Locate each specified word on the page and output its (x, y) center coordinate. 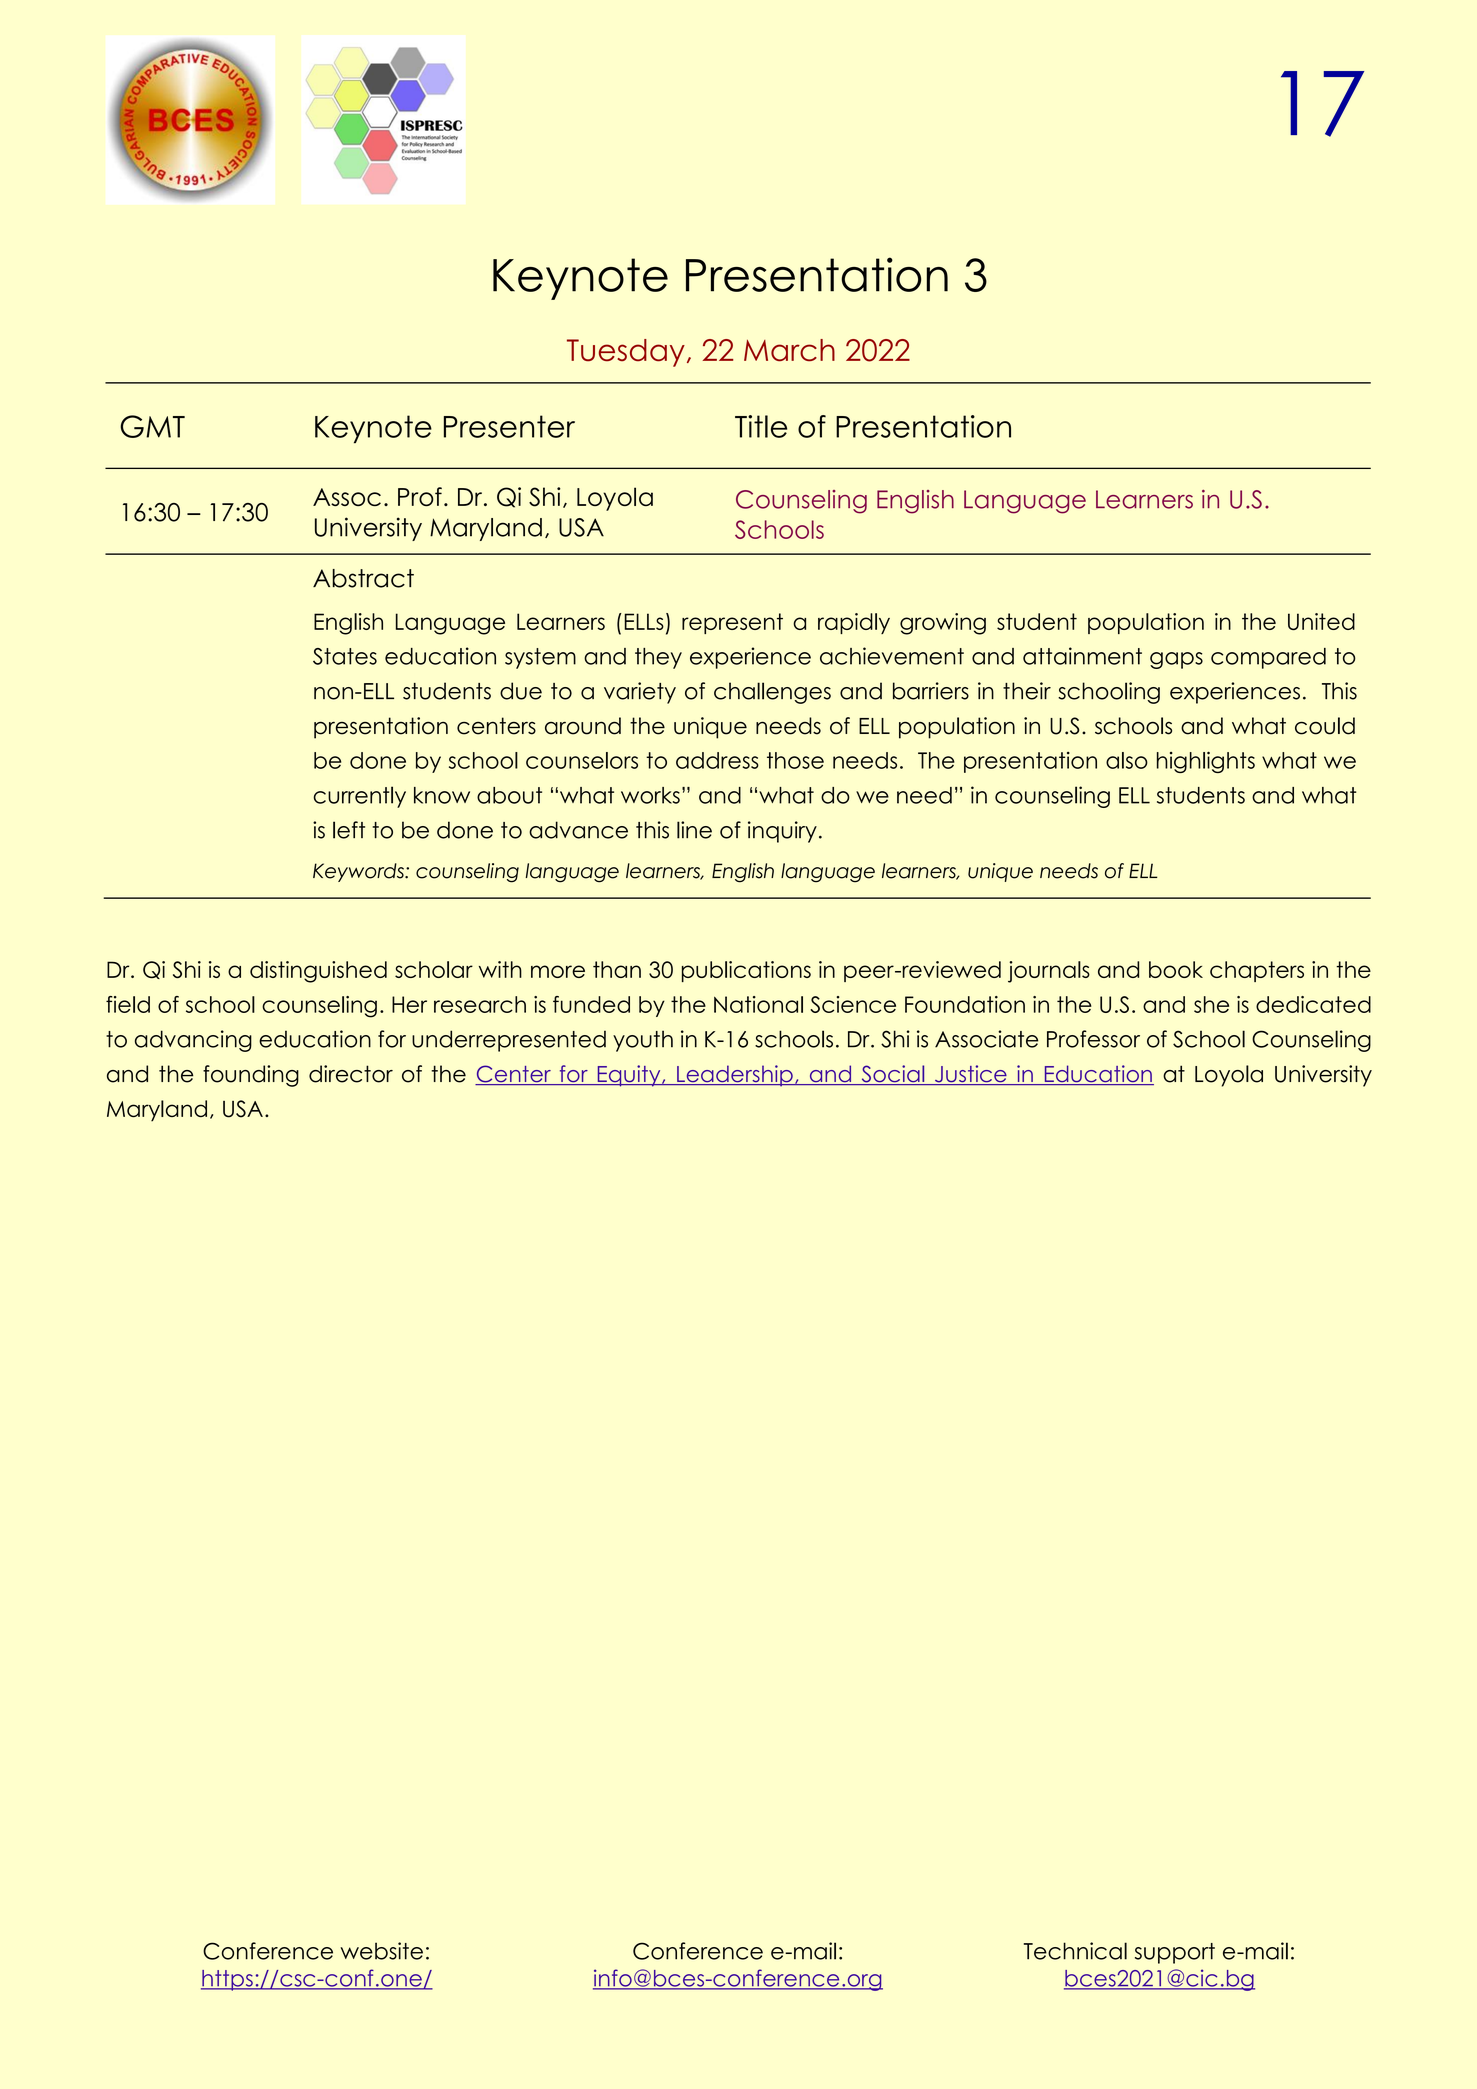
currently (359, 797)
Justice (970, 1075)
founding (251, 1076)
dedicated (1313, 1004)
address (717, 760)
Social (893, 1075)
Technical (1075, 1951)
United (1321, 621)
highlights (1206, 762)
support (1175, 1953)
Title (761, 426)
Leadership (735, 1076)
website (381, 1951)
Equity (629, 1076)
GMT (152, 426)
